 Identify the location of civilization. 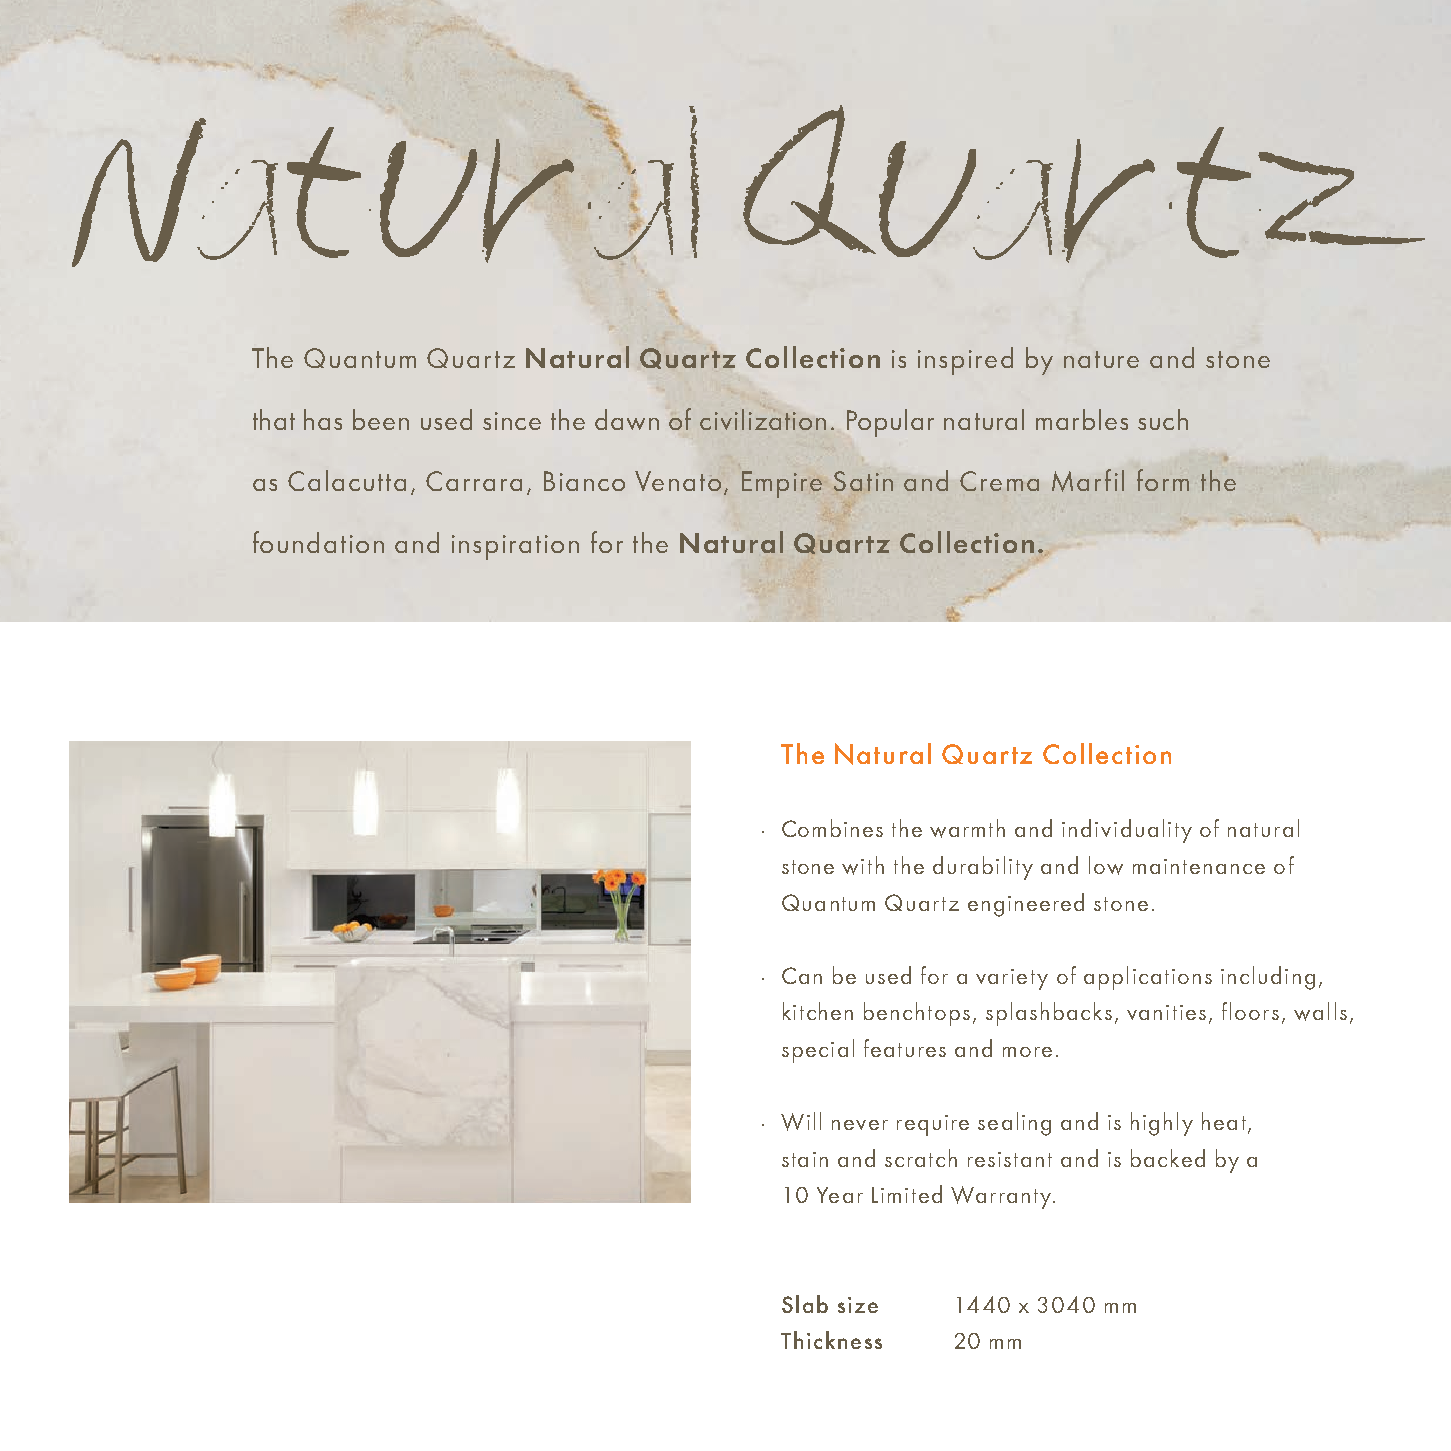
(763, 419).
